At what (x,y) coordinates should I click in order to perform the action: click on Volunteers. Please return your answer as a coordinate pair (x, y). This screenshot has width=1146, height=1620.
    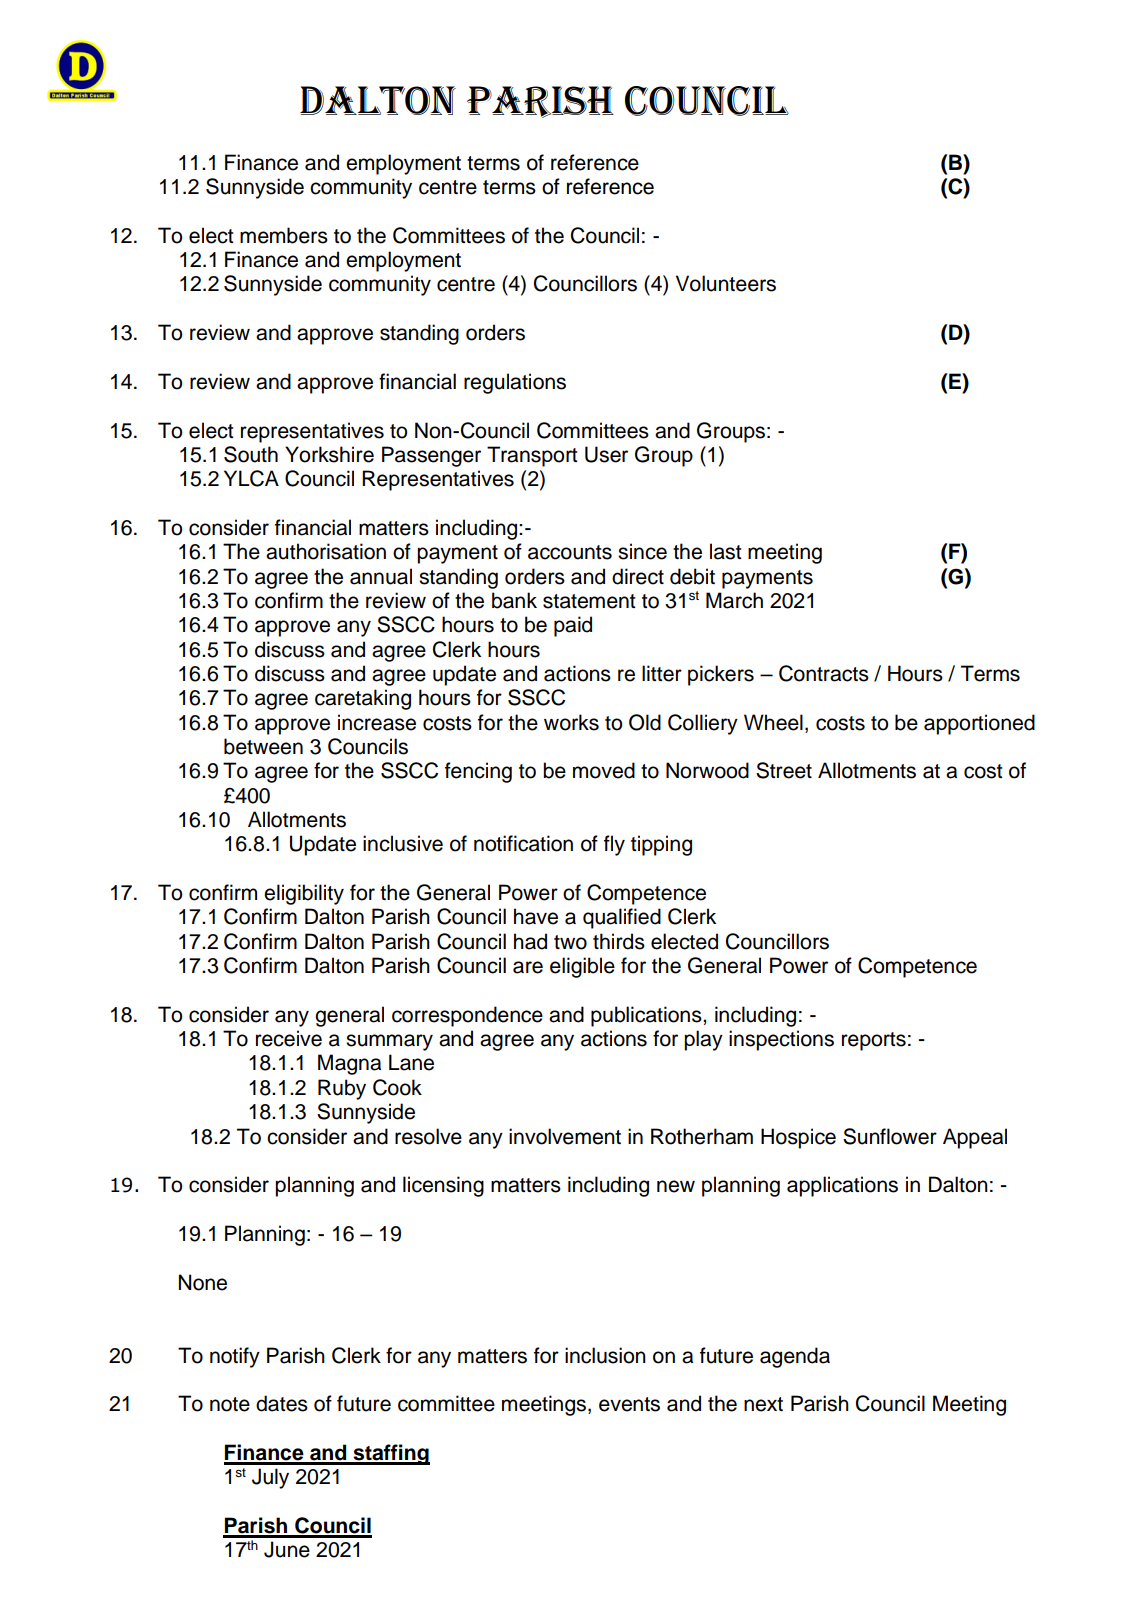
    Looking at the image, I should click on (726, 283).
